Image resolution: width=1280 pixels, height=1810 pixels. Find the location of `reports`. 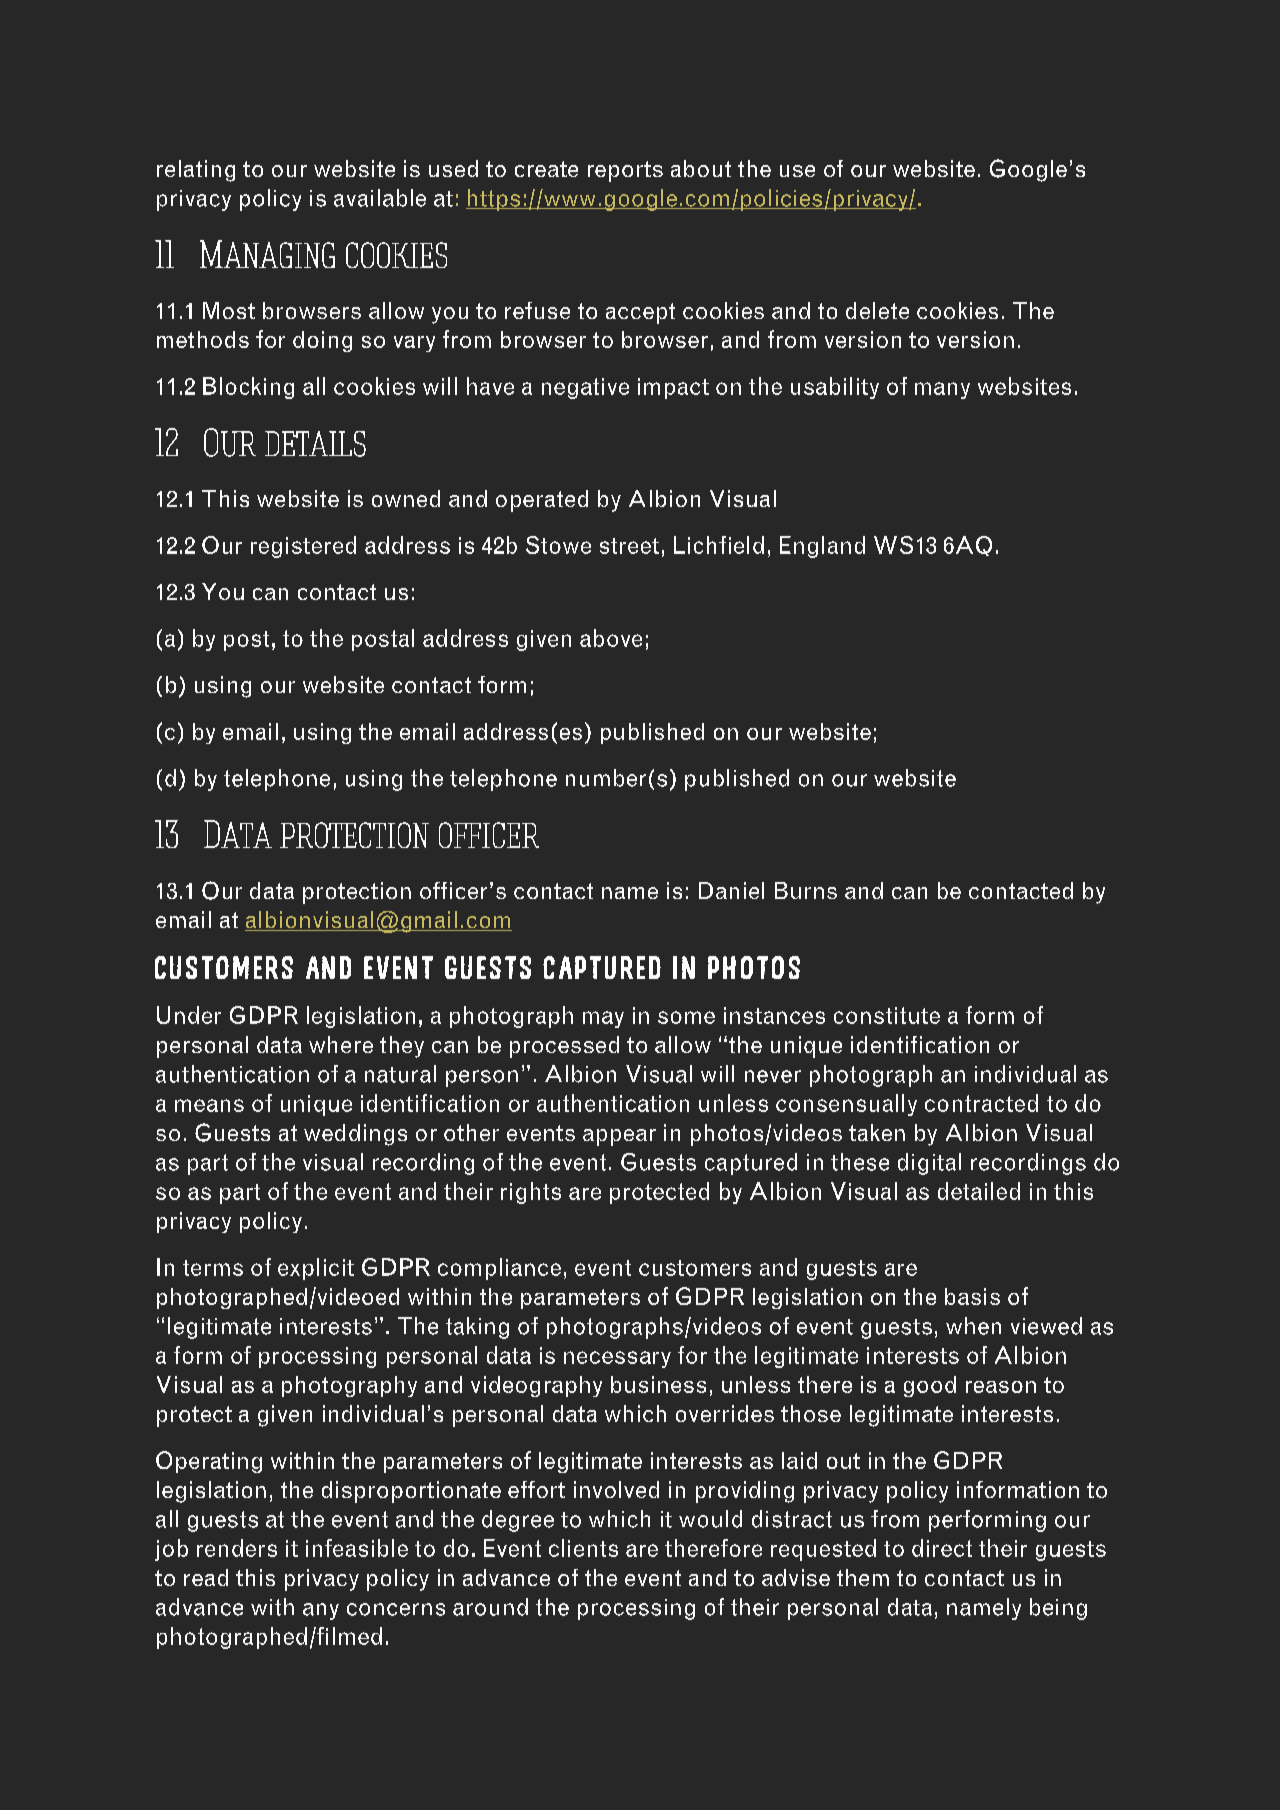

reports is located at coordinates (625, 171).
